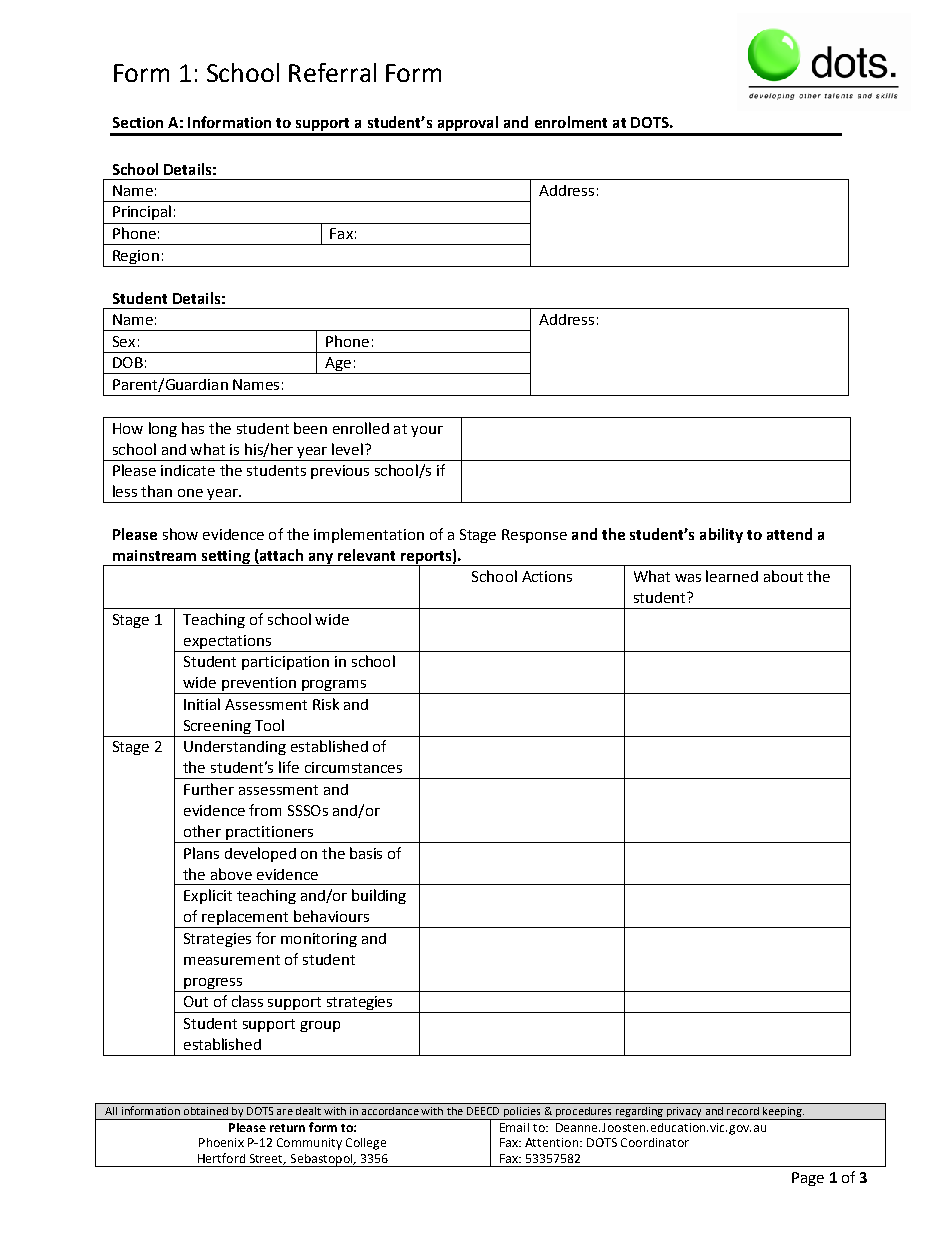 The image size is (952, 1233). I want to click on Email, so click(514, 1127).
